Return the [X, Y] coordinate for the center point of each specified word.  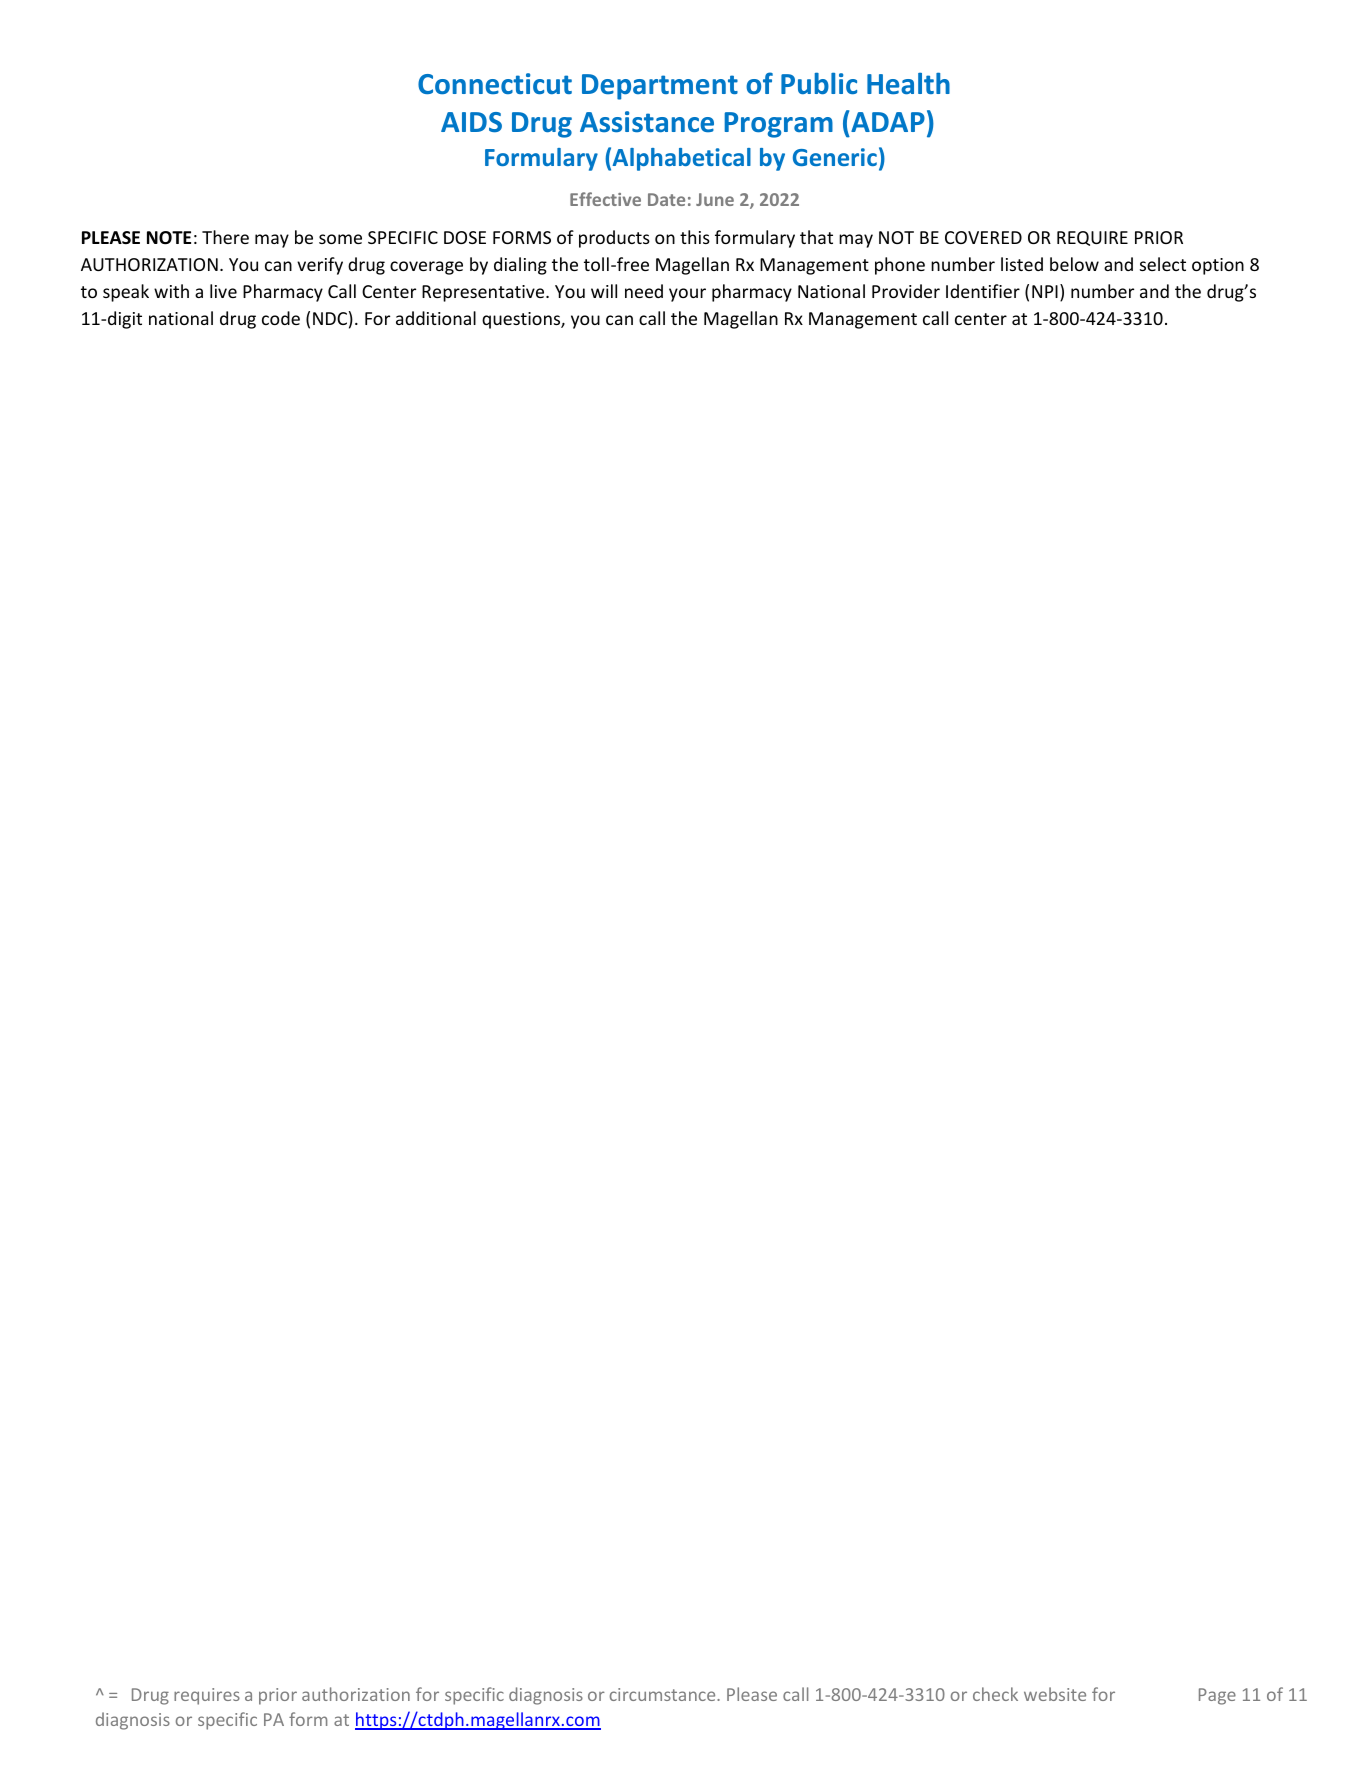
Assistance [647, 122]
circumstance [664, 1694]
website [1055, 1694]
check [995, 1694]
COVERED [983, 237]
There [225, 237]
